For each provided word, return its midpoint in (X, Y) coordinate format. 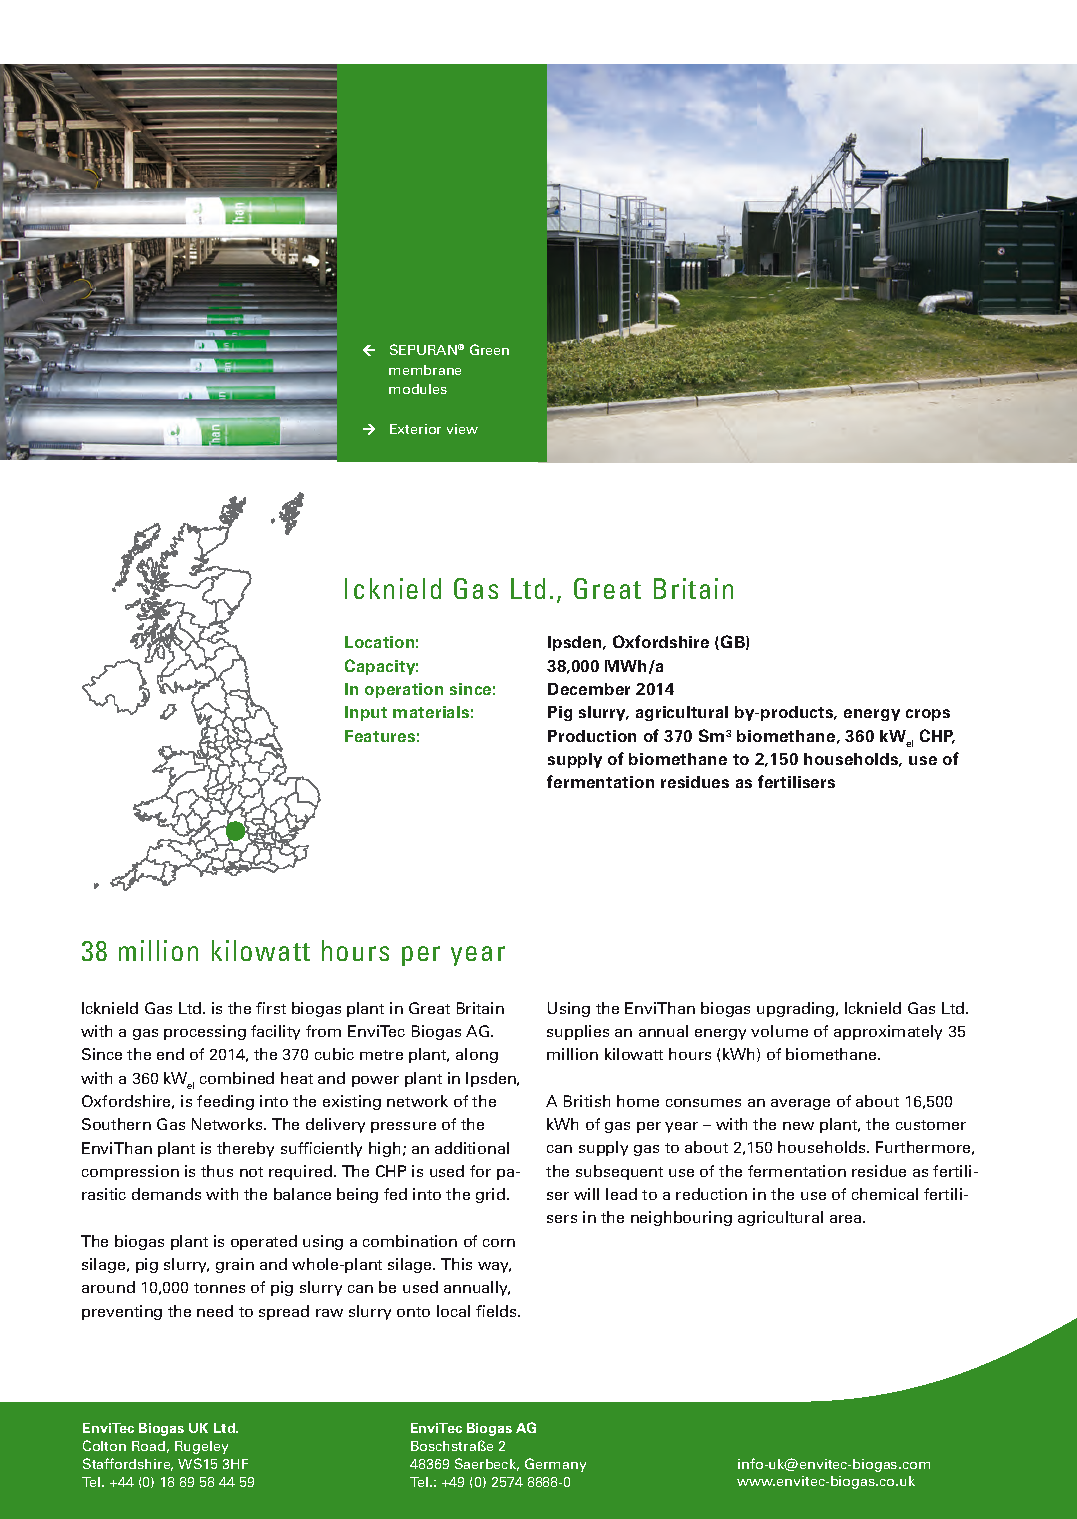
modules (418, 389)
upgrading (797, 1009)
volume (779, 1031)
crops (928, 715)
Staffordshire (128, 1464)
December (589, 689)
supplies (578, 1032)
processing (205, 1032)
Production (592, 736)
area (845, 1219)
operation (404, 690)
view (462, 429)
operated (264, 1242)
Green (489, 349)
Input (366, 713)
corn (499, 1243)
